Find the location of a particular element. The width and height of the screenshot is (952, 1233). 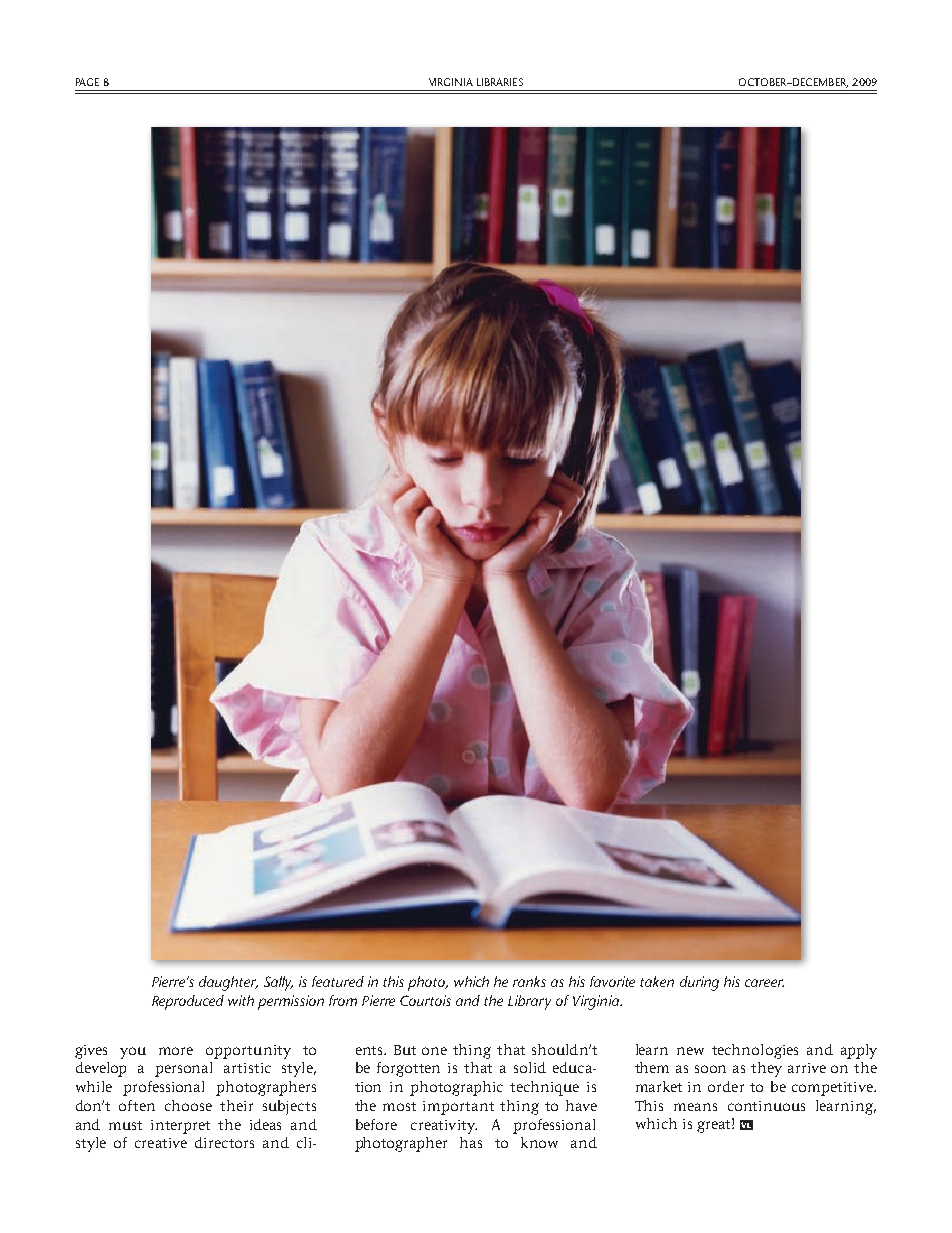

featured is located at coordinates (338, 981).
